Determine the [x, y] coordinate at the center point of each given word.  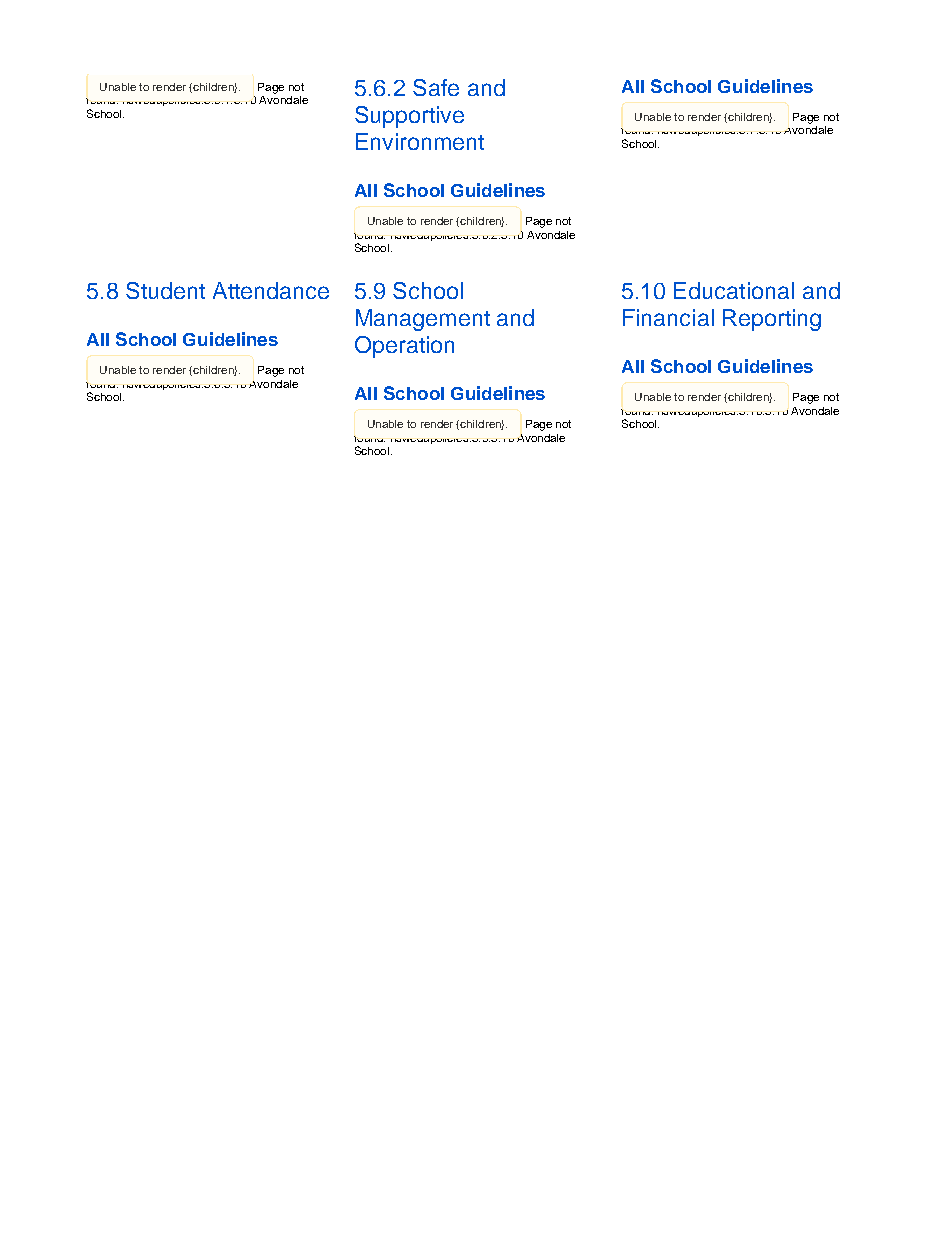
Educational [734, 290]
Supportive [409, 117]
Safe [436, 87]
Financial [668, 317]
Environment [420, 141]
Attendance [271, 290]
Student [165, 290]
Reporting [772, 320]
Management [423, 320]
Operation [404, 347]
